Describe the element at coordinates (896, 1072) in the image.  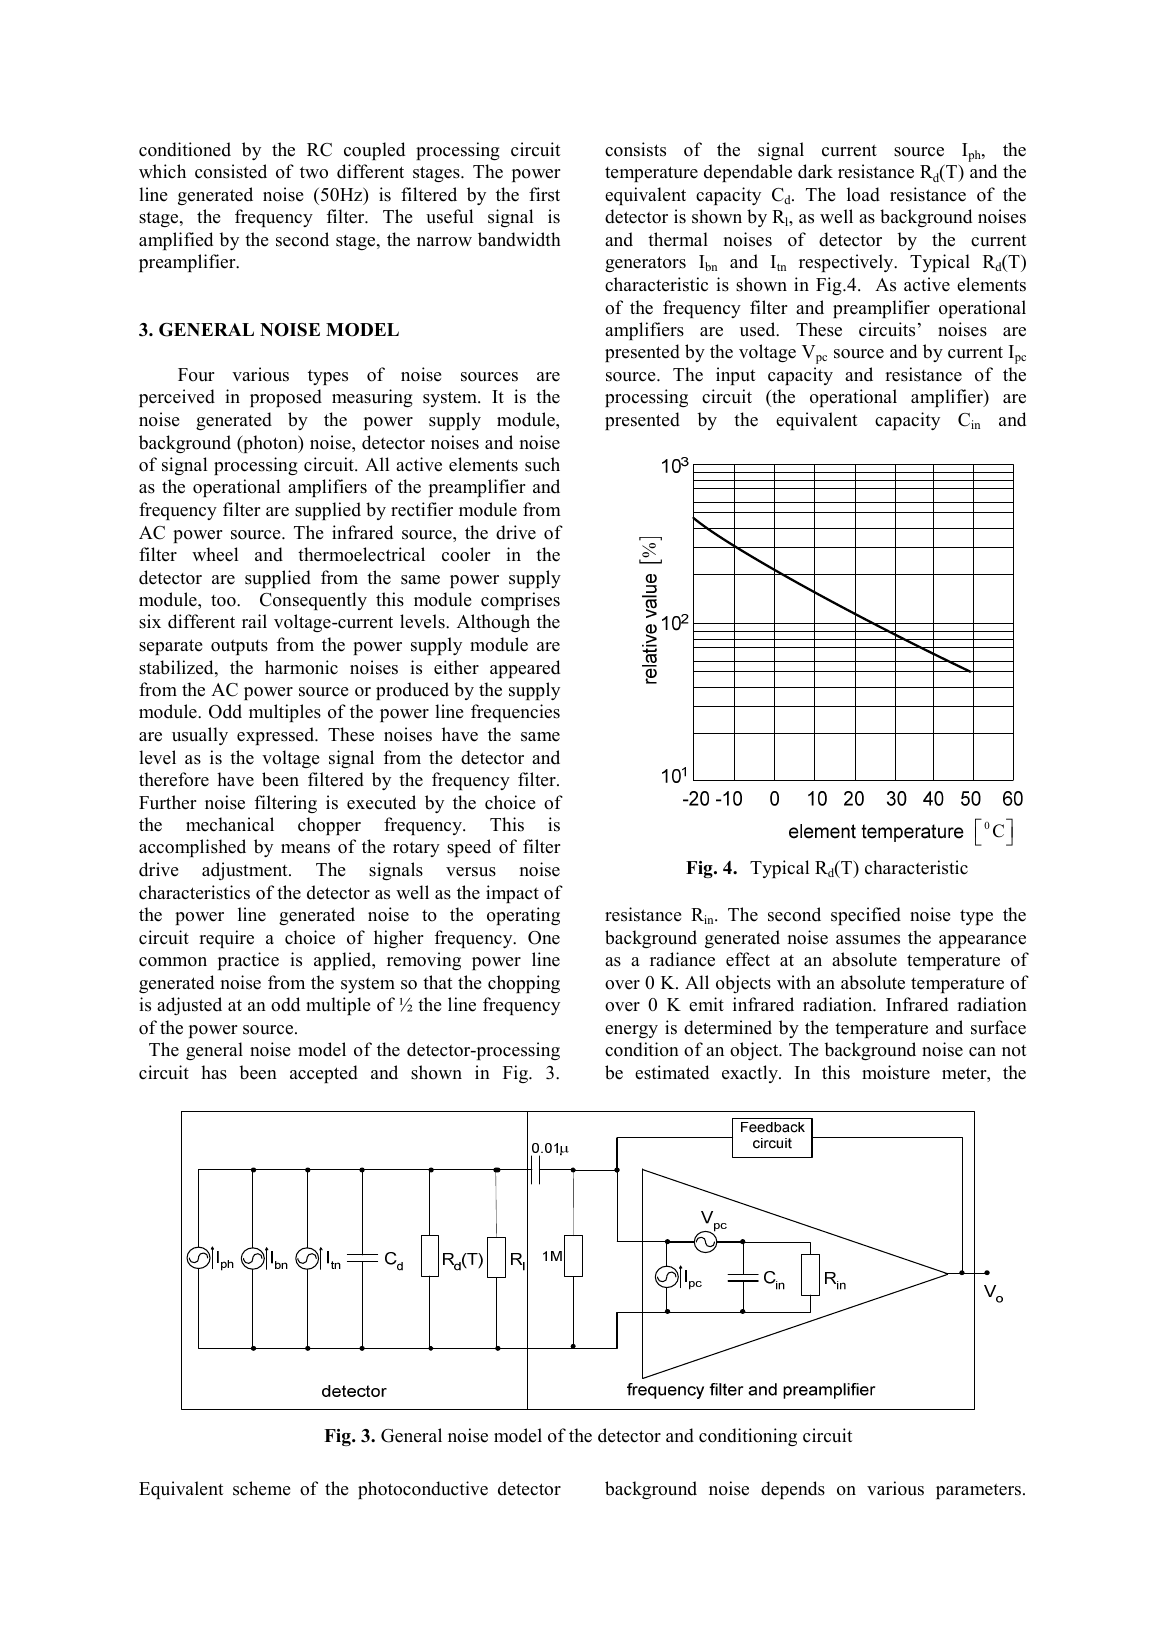
I see `moisture` at that location.
